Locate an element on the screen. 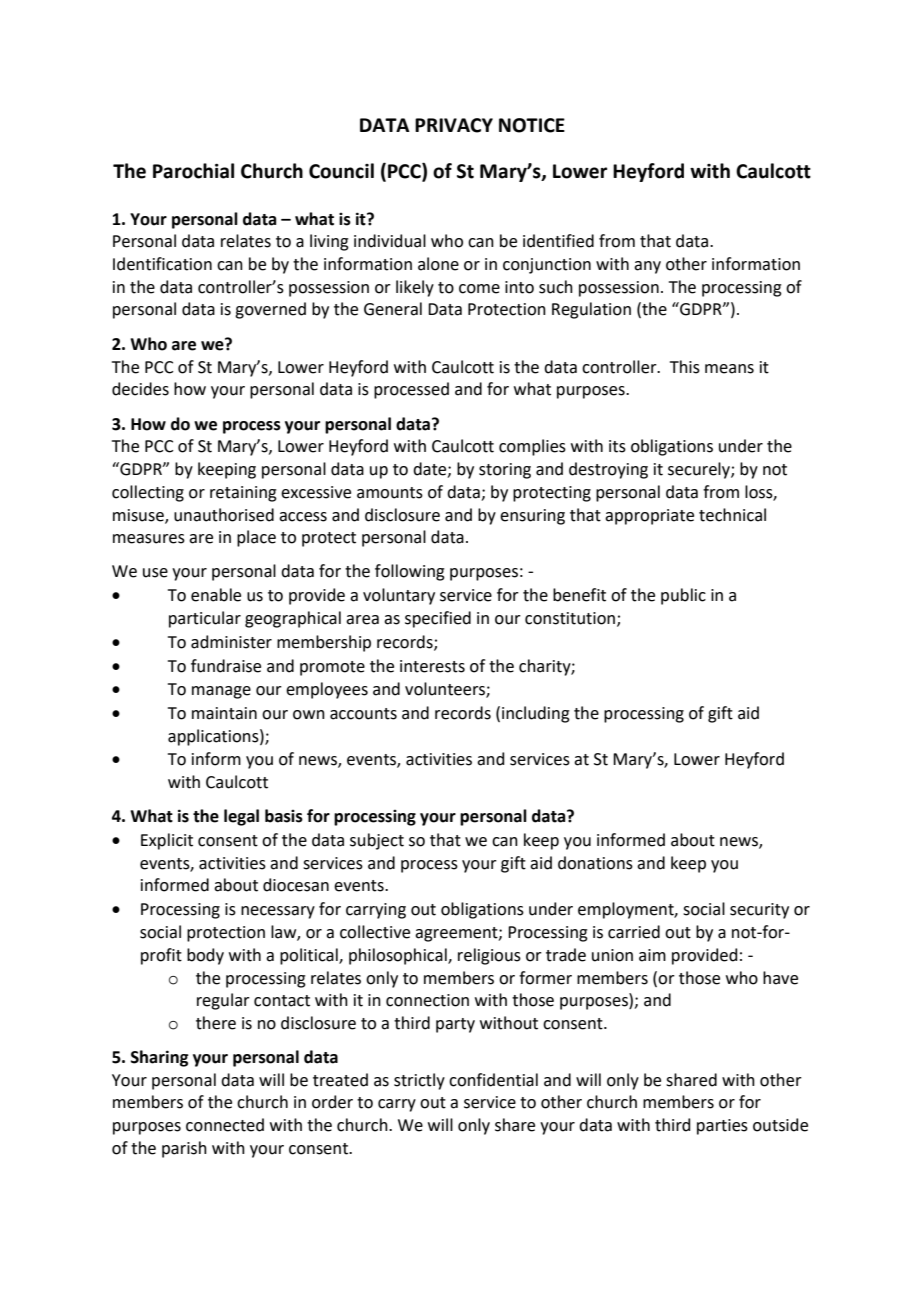  specified is located at coordinates (438, 619).
